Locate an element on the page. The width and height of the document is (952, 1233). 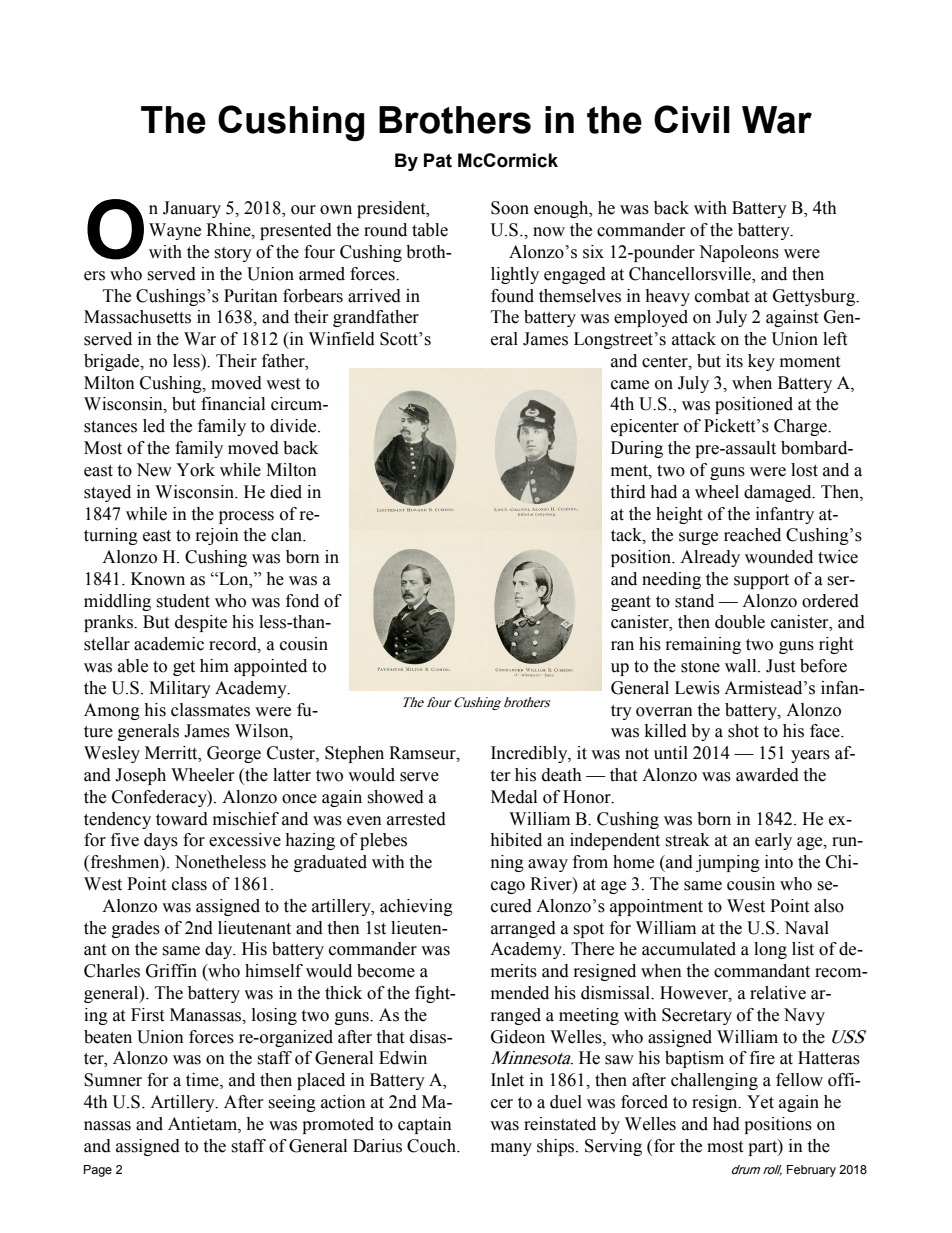
damaged is located at coordinates (779, 493).
